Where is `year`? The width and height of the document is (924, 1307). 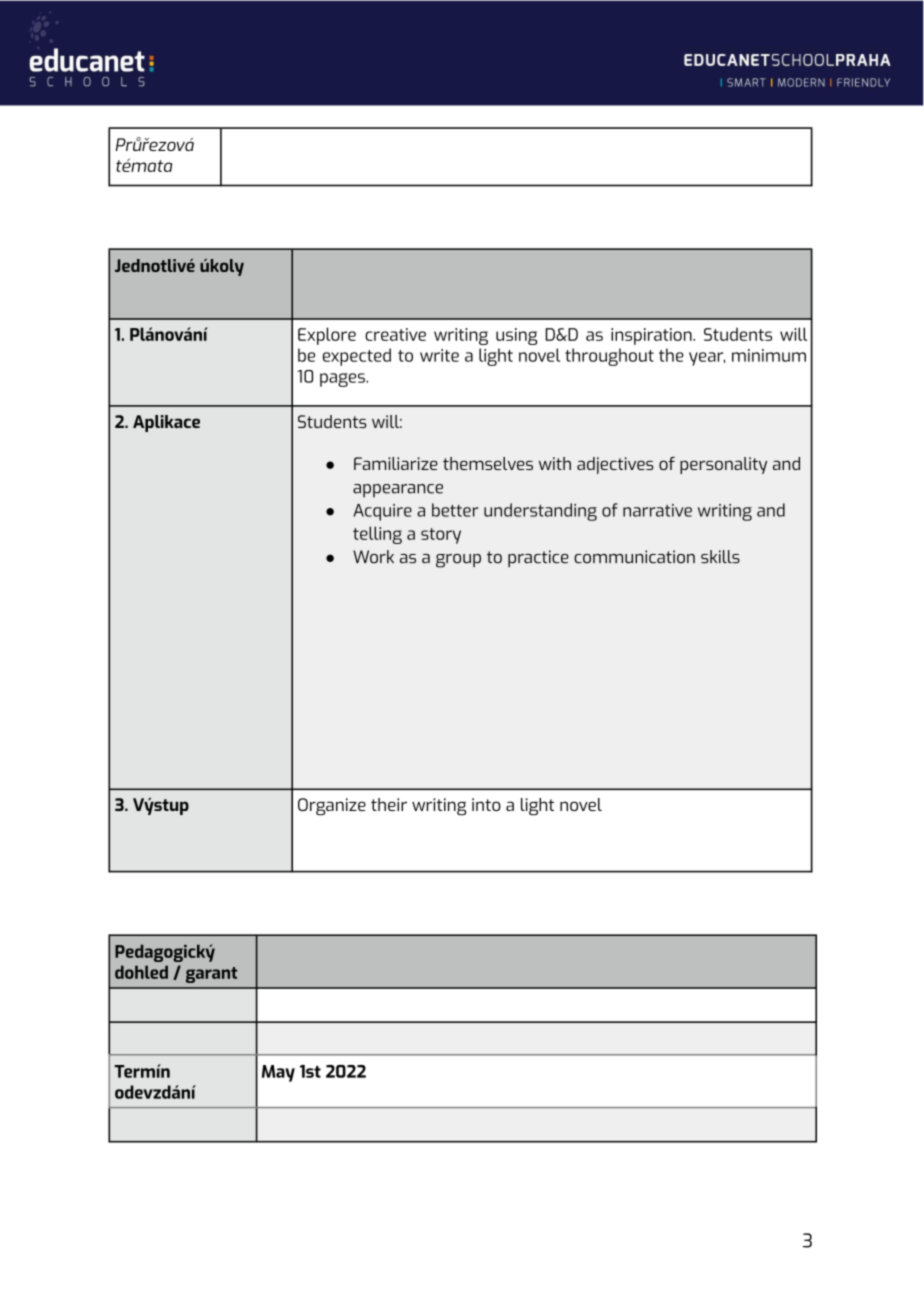 year is located at coordinates (707, 359).
